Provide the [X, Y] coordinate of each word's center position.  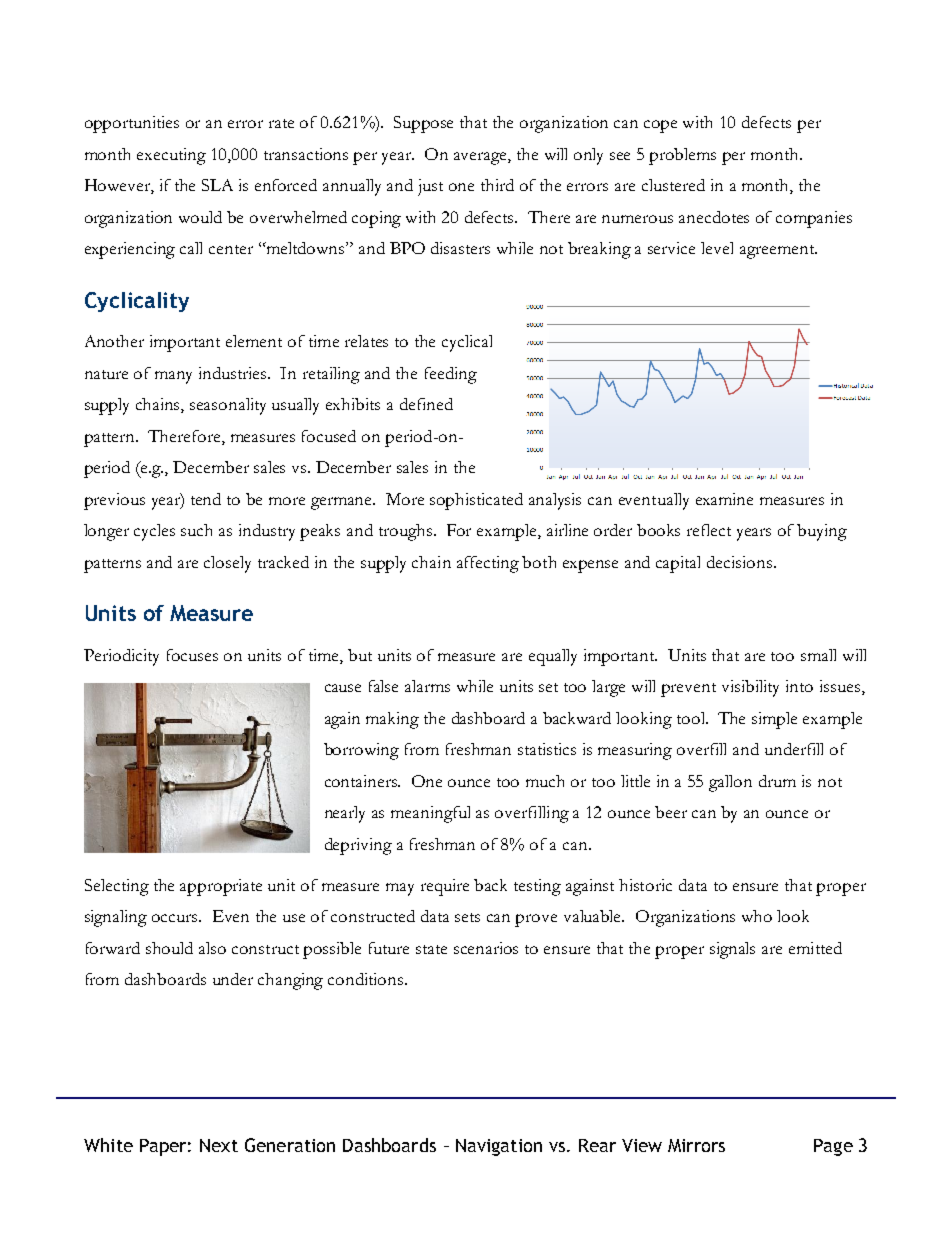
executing [171, 156]
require [445, 887]
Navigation [499, 1147]
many [173, 377]
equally [553, 657]
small [818, 655]
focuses [192, 655]
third [497, 185]
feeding [451, 375]
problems [682, 156]
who [757, 916]
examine [724, 499]
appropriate [221, 887]
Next [219, 1145]
